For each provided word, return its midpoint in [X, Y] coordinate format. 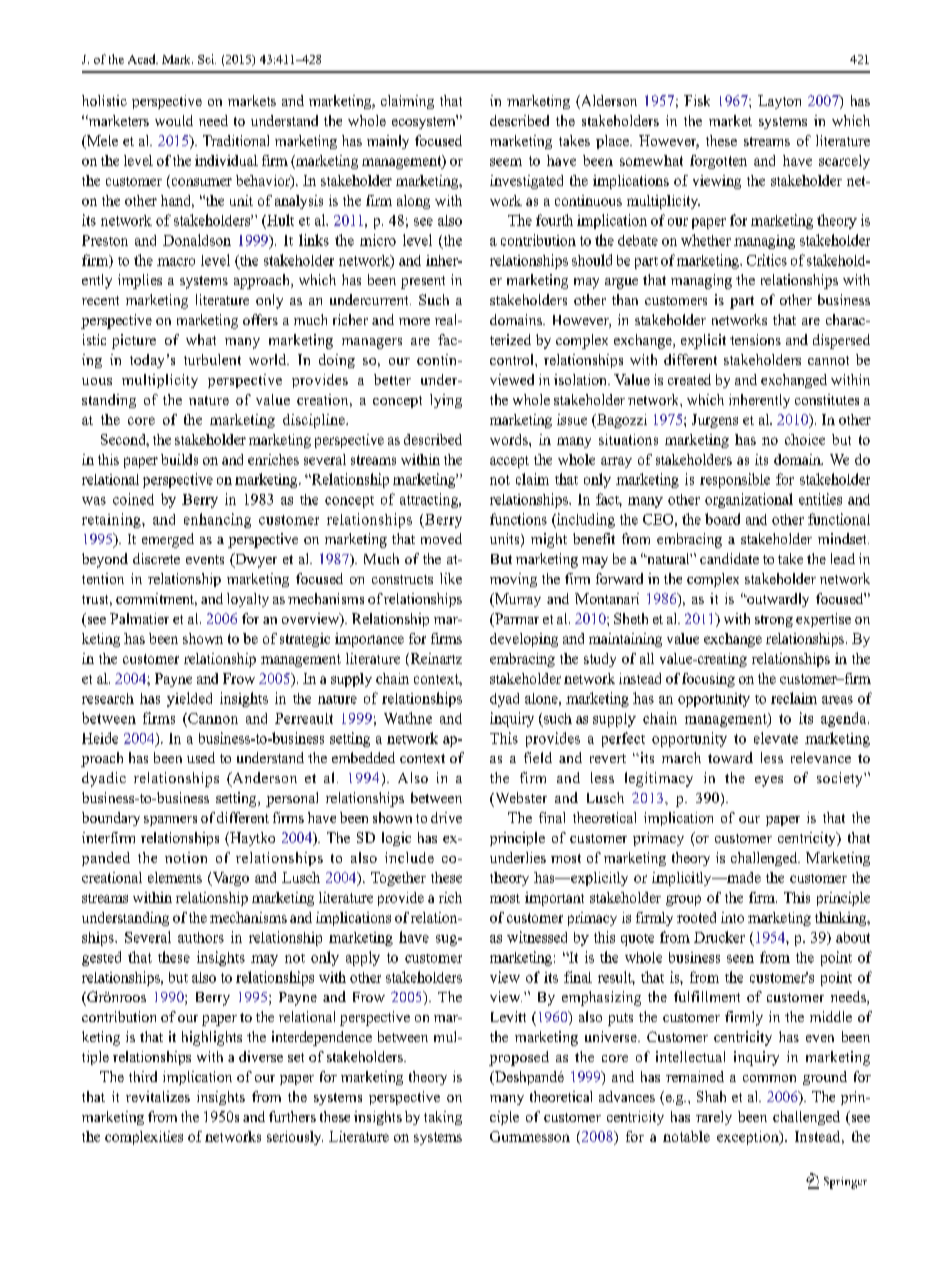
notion [186, 857]
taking [443, 1118]
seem [506, 162]
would [174, 120]
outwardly [777, 600]
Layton [779, 102]
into [732, 917]
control [513, 359]
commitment [156, 599]
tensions [755, 339]
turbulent [212, 359]
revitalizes [158, 1096]
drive [446, 817]
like [451, 578]
